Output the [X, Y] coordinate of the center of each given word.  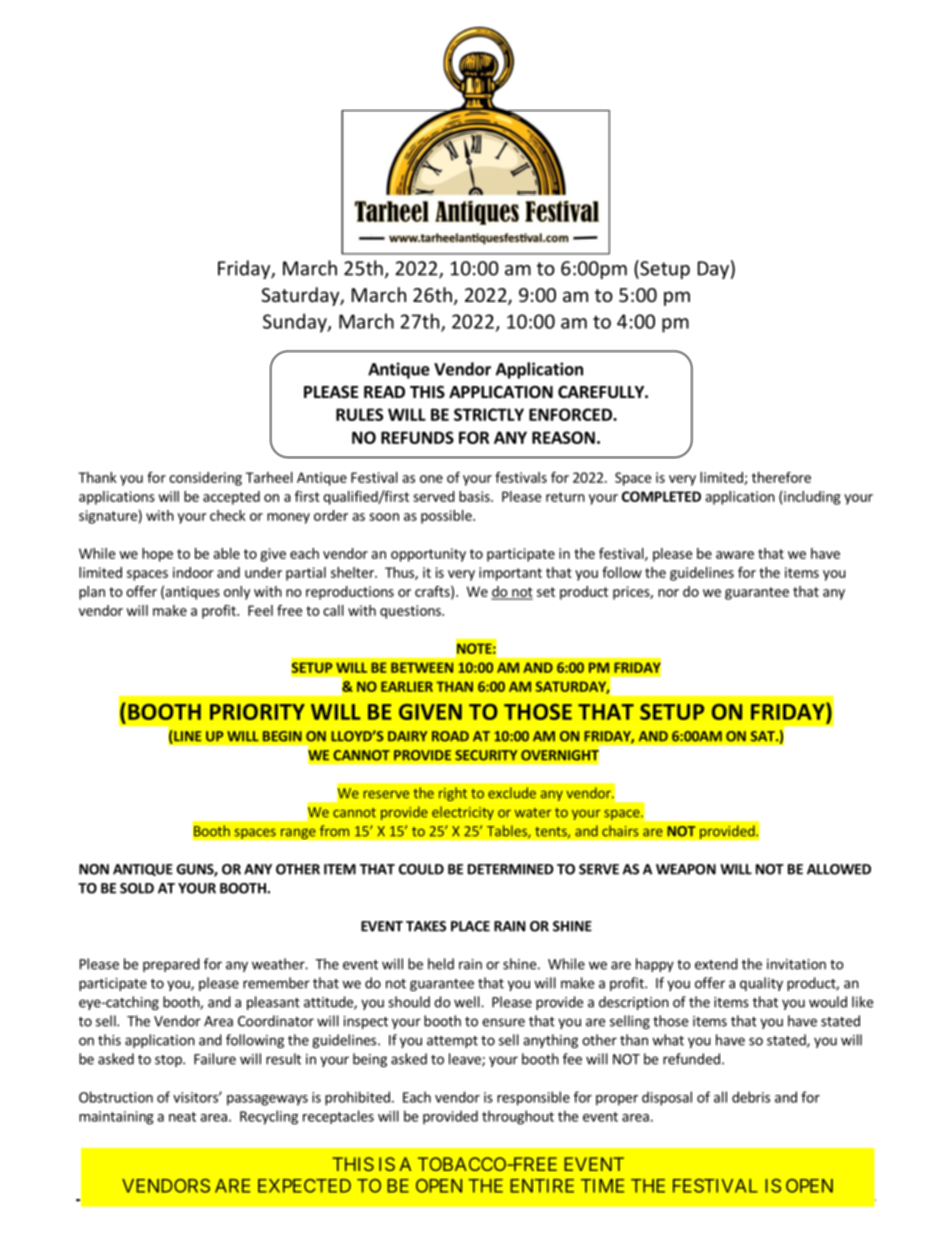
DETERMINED [511, 869]
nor [668, 593]
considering [205, 479]
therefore [781, 477]
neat [182, 1117]
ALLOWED [839, 869]
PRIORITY [257, 712]
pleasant [273, 1003]
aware [735, 555]
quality [761, 984]
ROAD [450, 736]
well [468, 1002]
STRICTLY [489, 414]
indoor [193, 572]
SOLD [137, 888]
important [510, 574]
